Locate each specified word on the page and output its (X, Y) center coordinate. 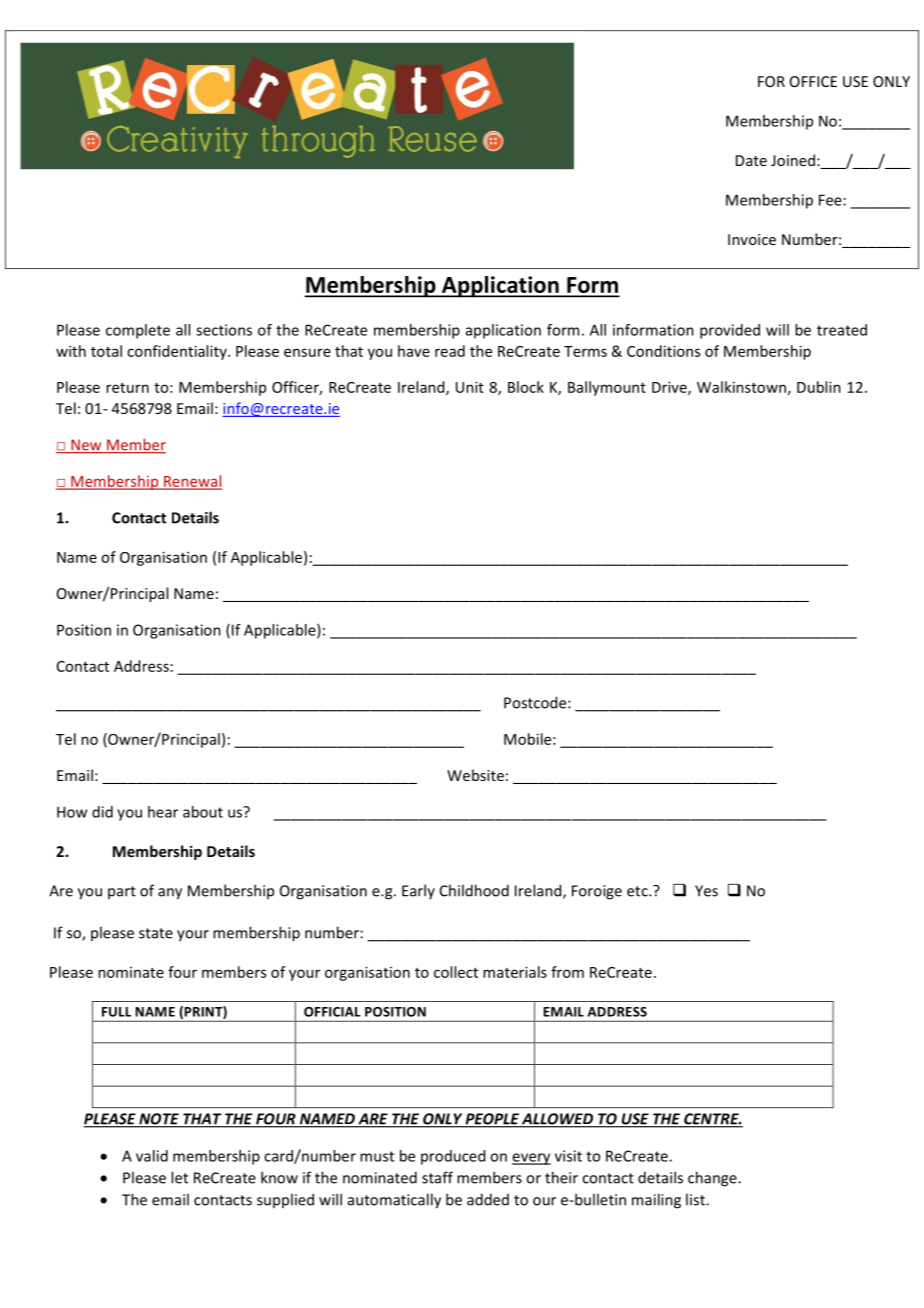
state (156, 933)
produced (453, 1157)
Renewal (192, 482)
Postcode (536, 702)
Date (751, 160)
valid (152, 1156)
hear (163, 812)
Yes (706, 891)
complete (138, 331)
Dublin (819, 387)
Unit (470, 387)
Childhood (474, 890)
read (450, 351)
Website (475, 775)
